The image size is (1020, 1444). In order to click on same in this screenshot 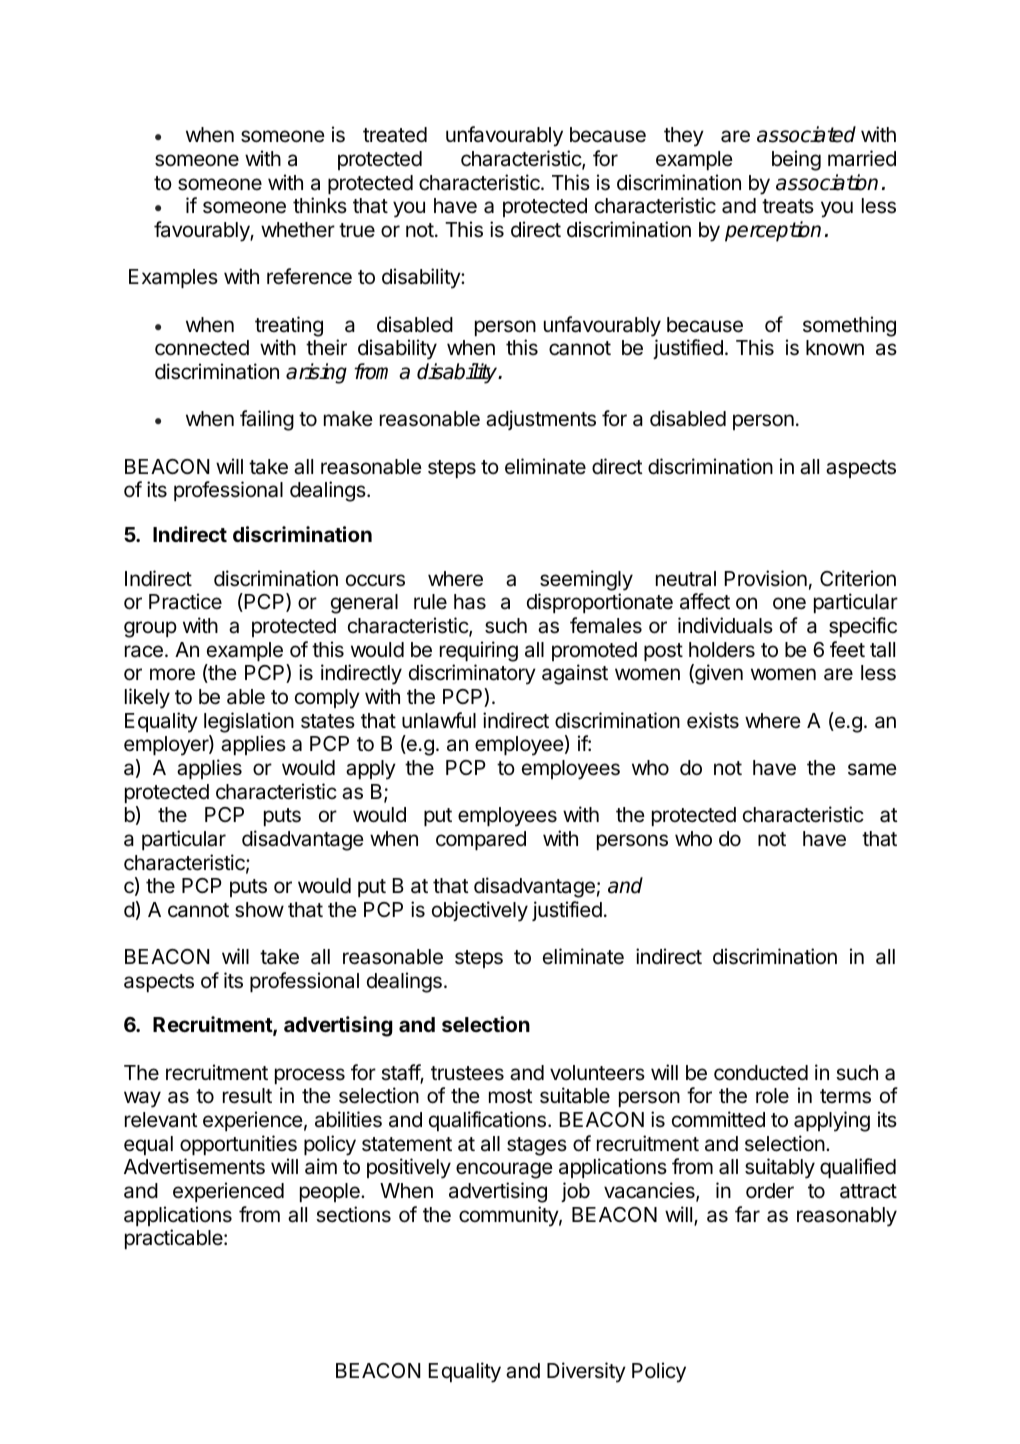, I will do `click(872, 769)`.
